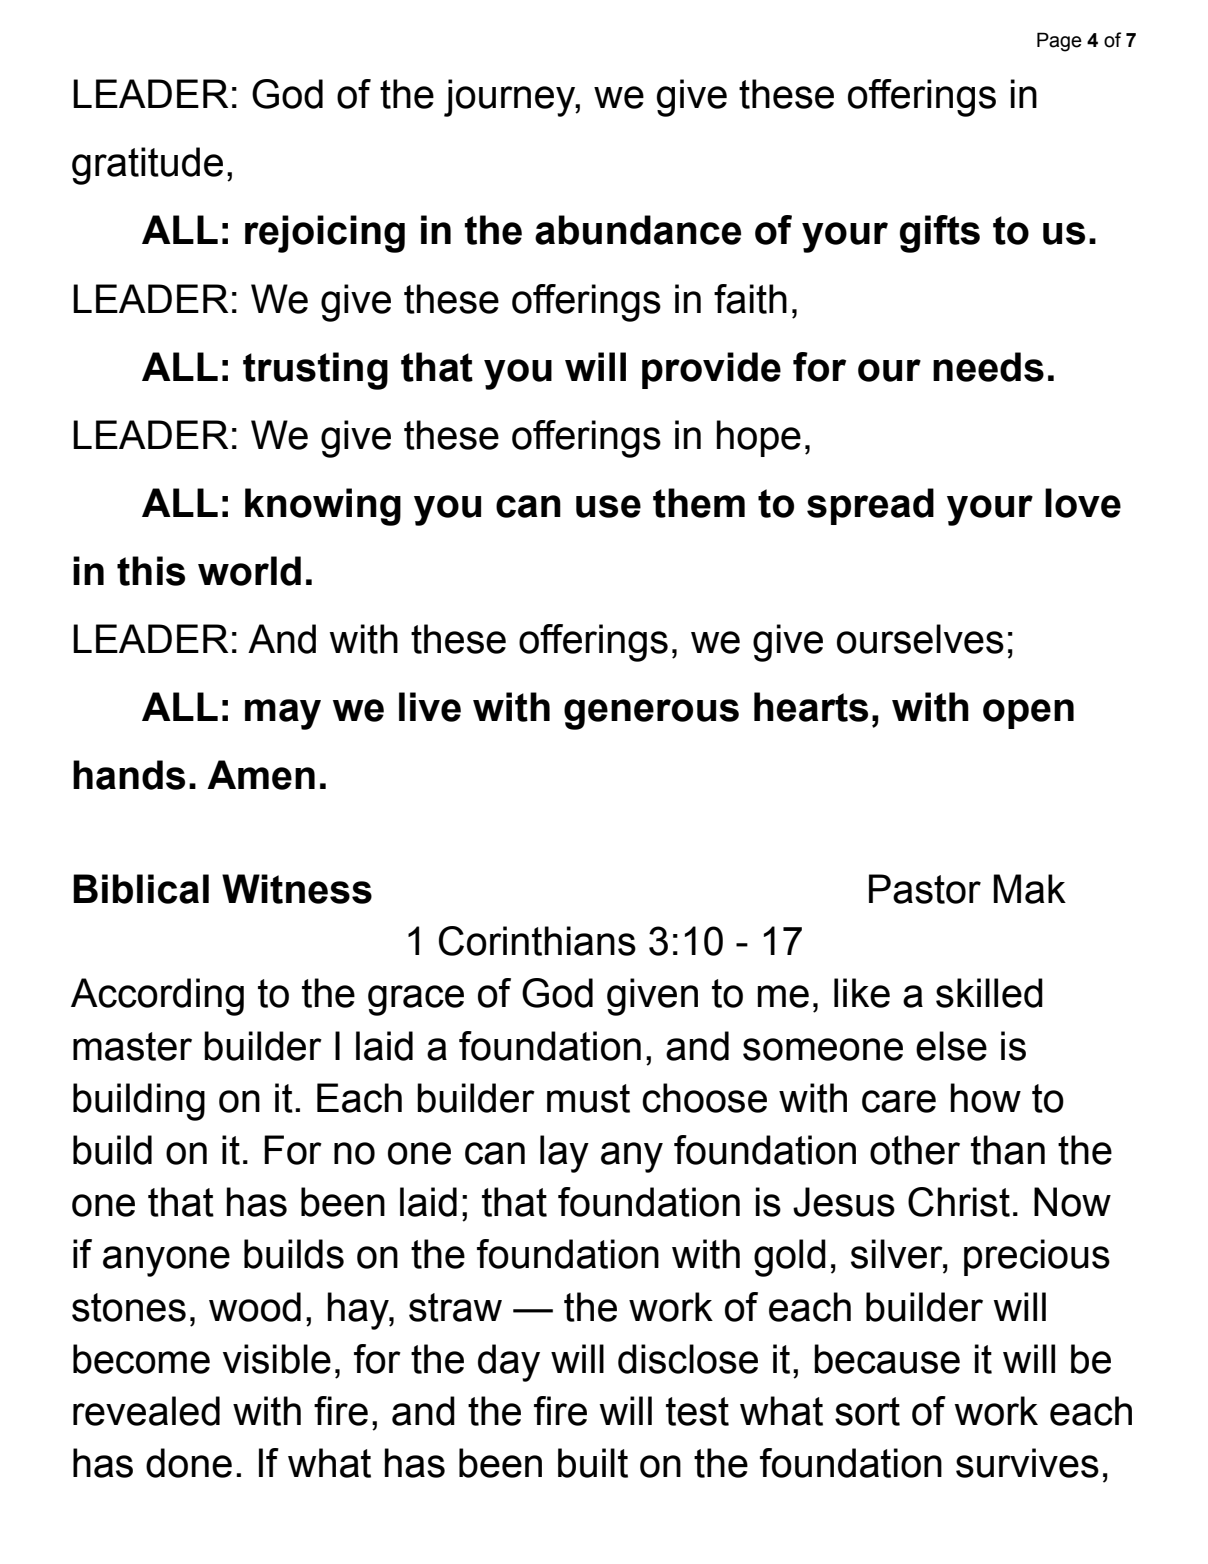 Image resolution: width=1208 pixels, height=1564 pixels. I want to click on spread, so click(870, 506).
